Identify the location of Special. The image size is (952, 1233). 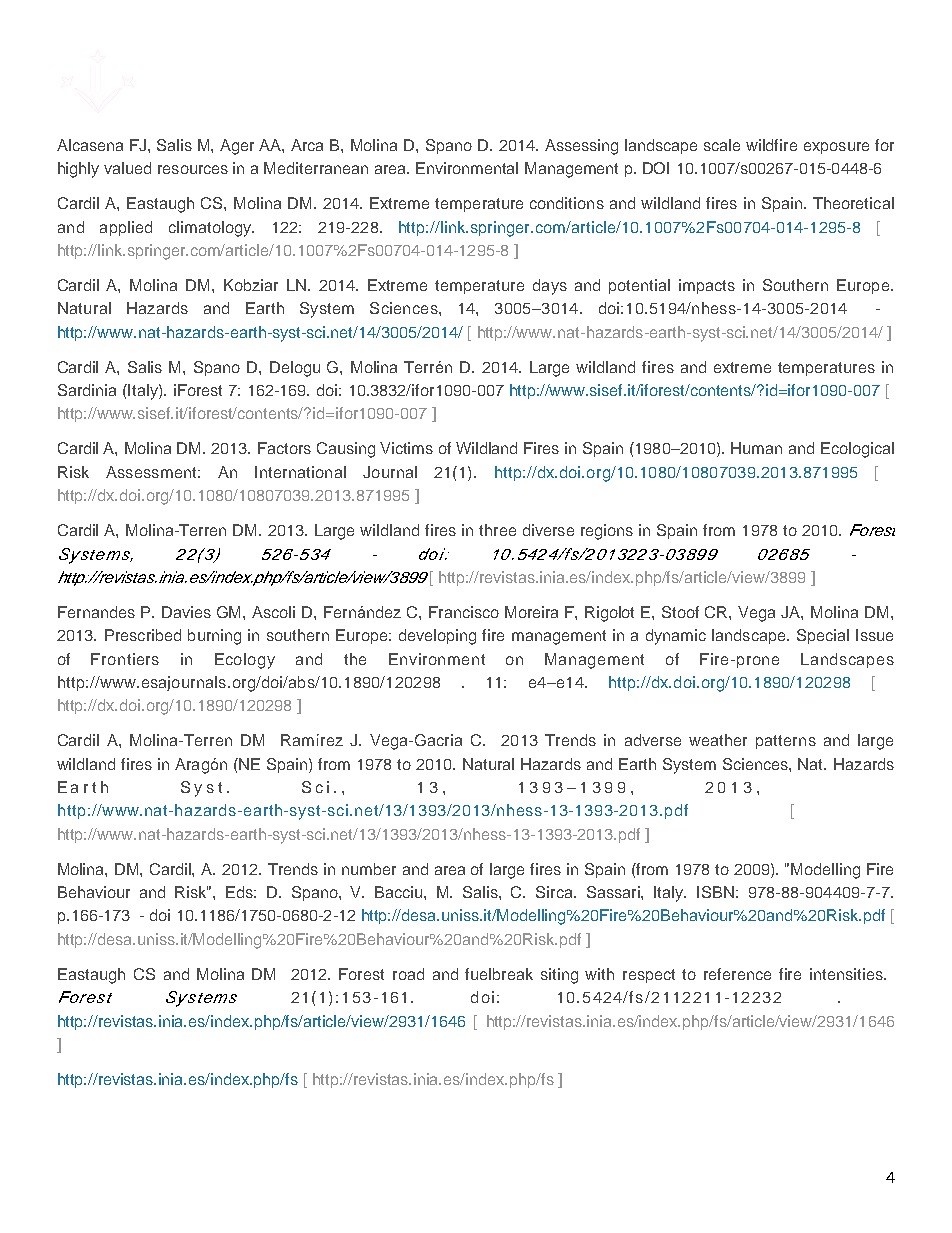
(823, 636).
